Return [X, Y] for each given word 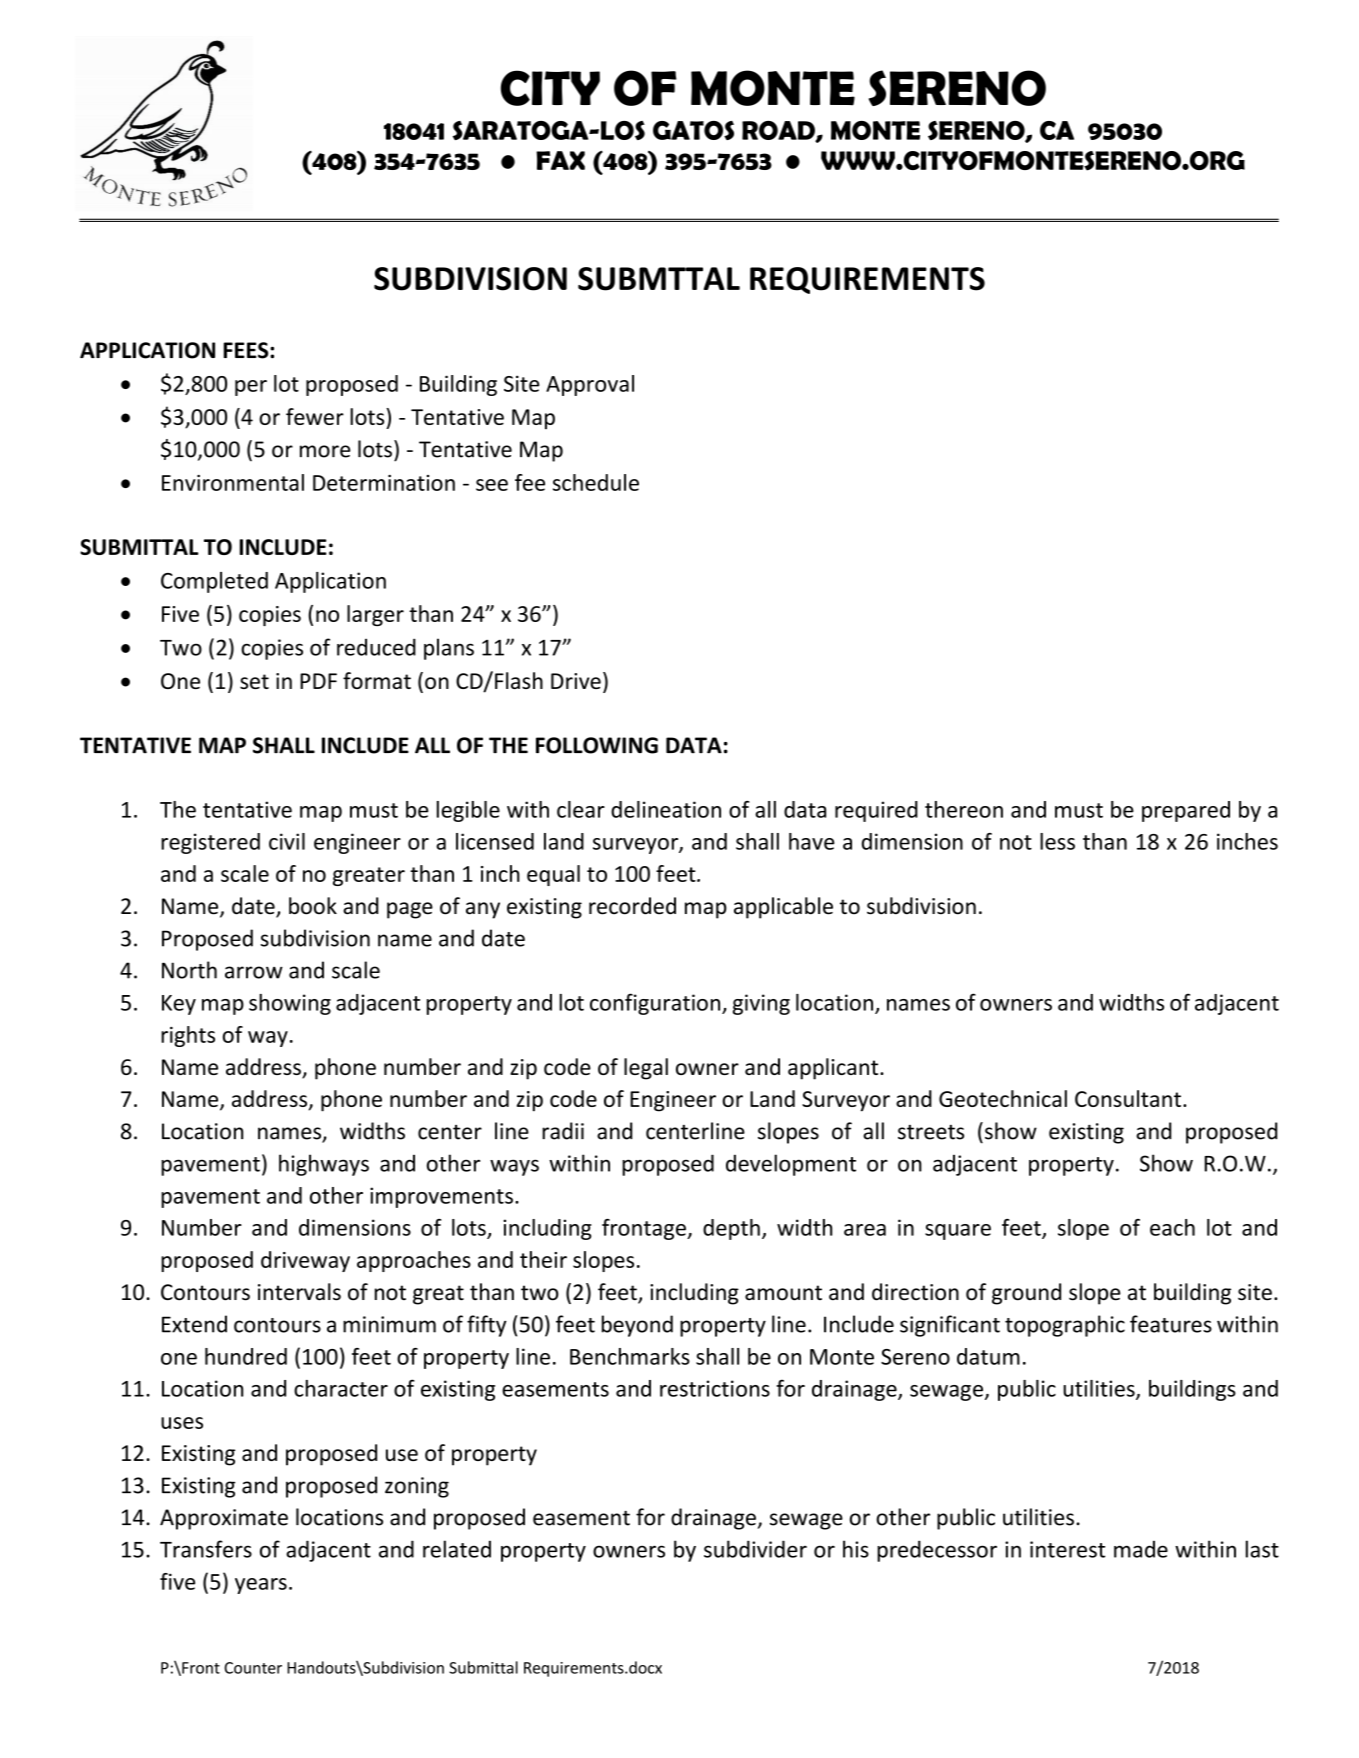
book [313, 906]
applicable [783, 908]
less [1057, 841]
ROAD [779, 131]
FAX [560, 160]
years [261, 1586]
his [856, 1549]
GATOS [693, 130]
